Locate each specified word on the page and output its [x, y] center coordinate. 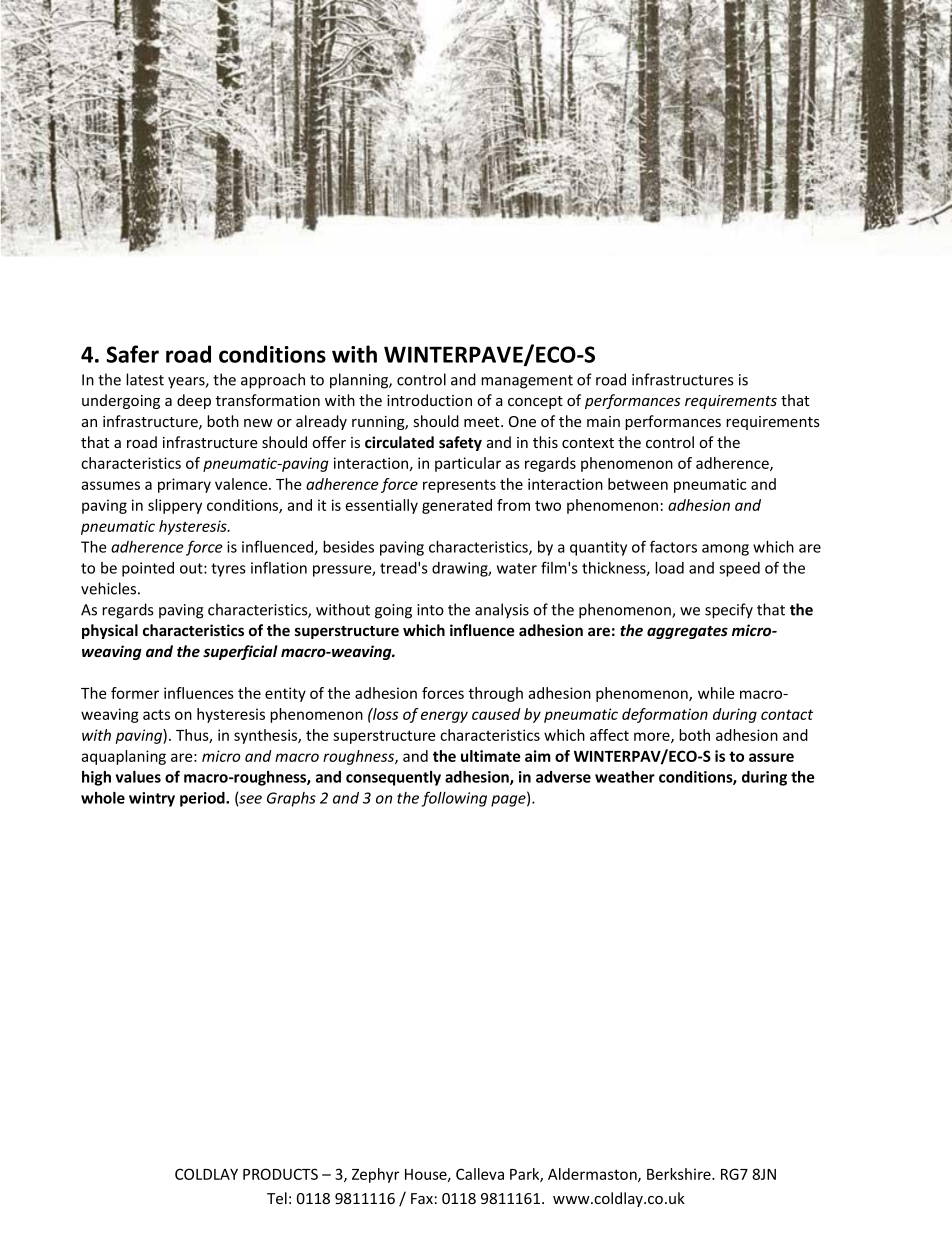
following [454, 799]
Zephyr [375, 1175]
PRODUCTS [280, 1174]
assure [771, 757]
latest [145, 379]
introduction [429, 400]
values [138, 777]
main [603, 421]
